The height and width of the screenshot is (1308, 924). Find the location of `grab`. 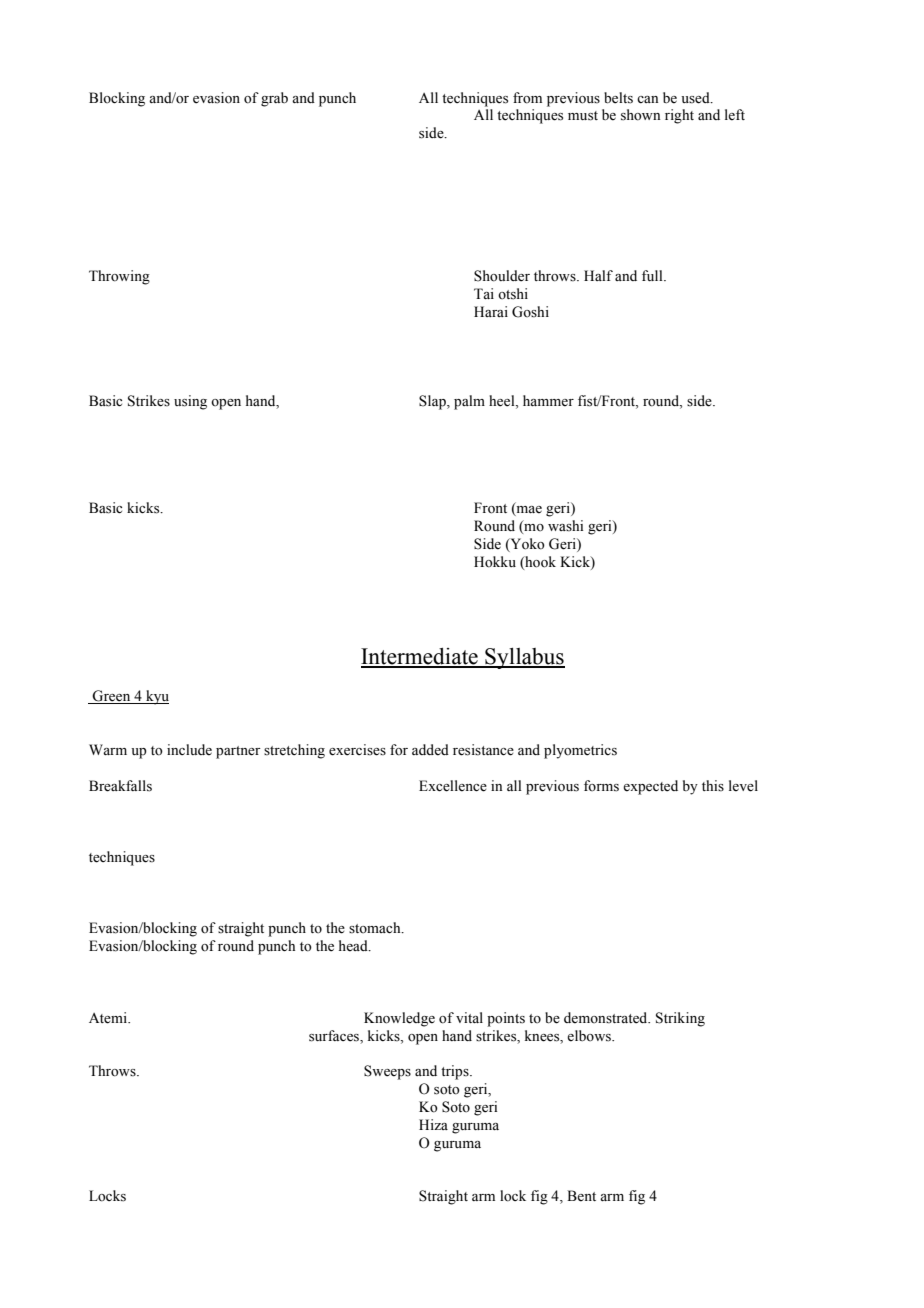

grab is located at coordinates (274, 99).
